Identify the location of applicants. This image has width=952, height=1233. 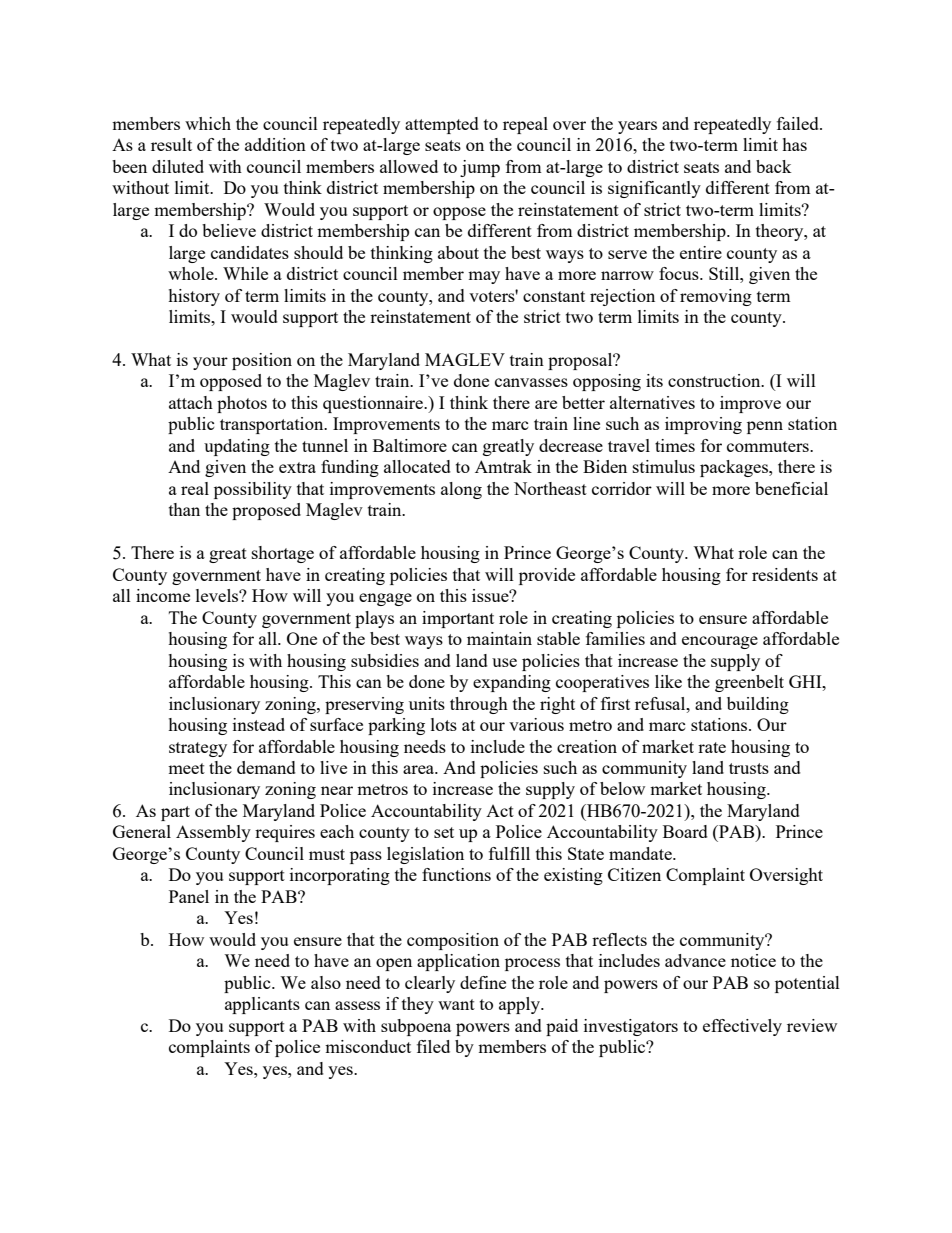
(262, 1005).
